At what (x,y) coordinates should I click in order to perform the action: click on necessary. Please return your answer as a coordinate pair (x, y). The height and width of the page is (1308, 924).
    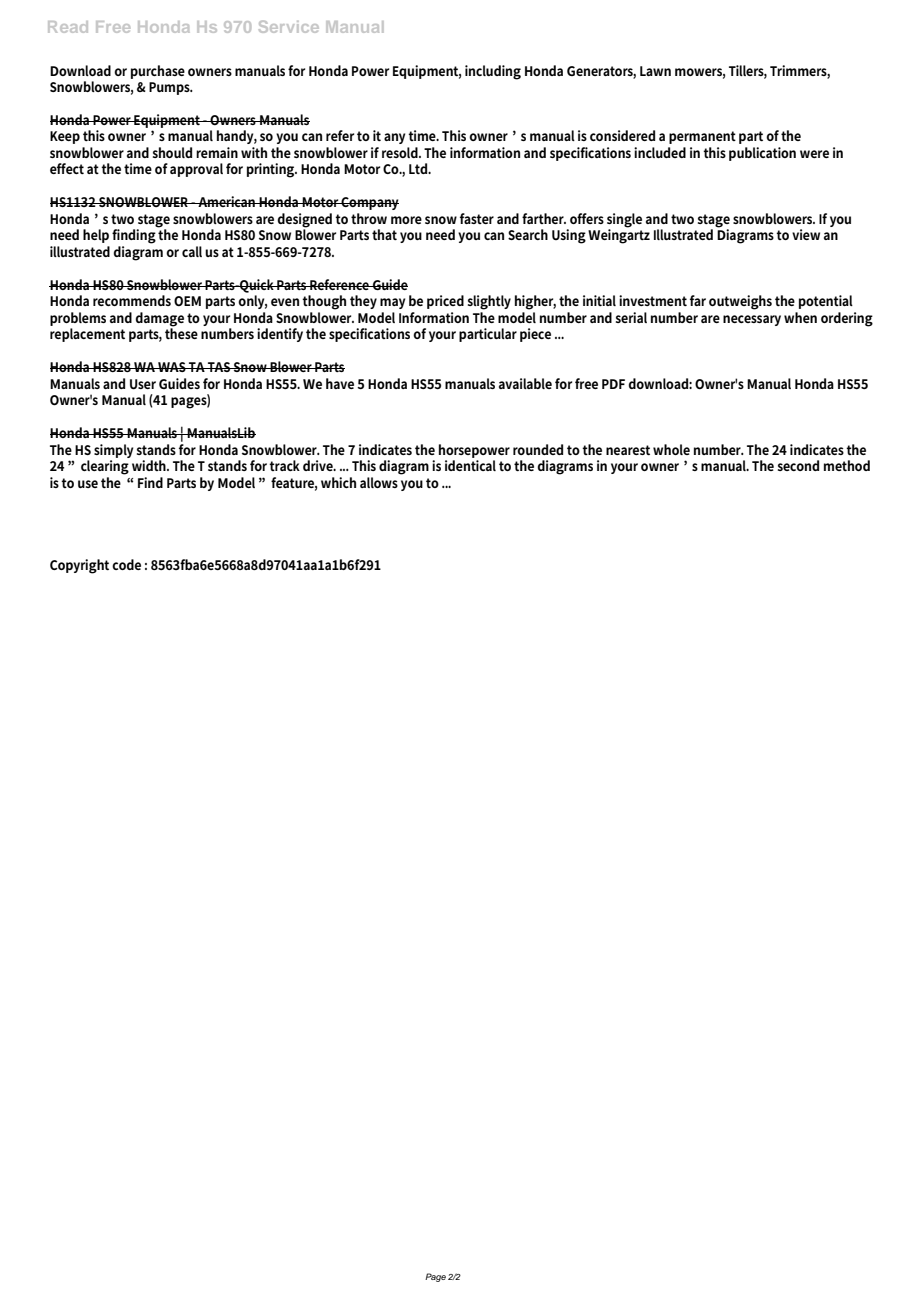
    Looking at the image, I should click on (752, 320).
